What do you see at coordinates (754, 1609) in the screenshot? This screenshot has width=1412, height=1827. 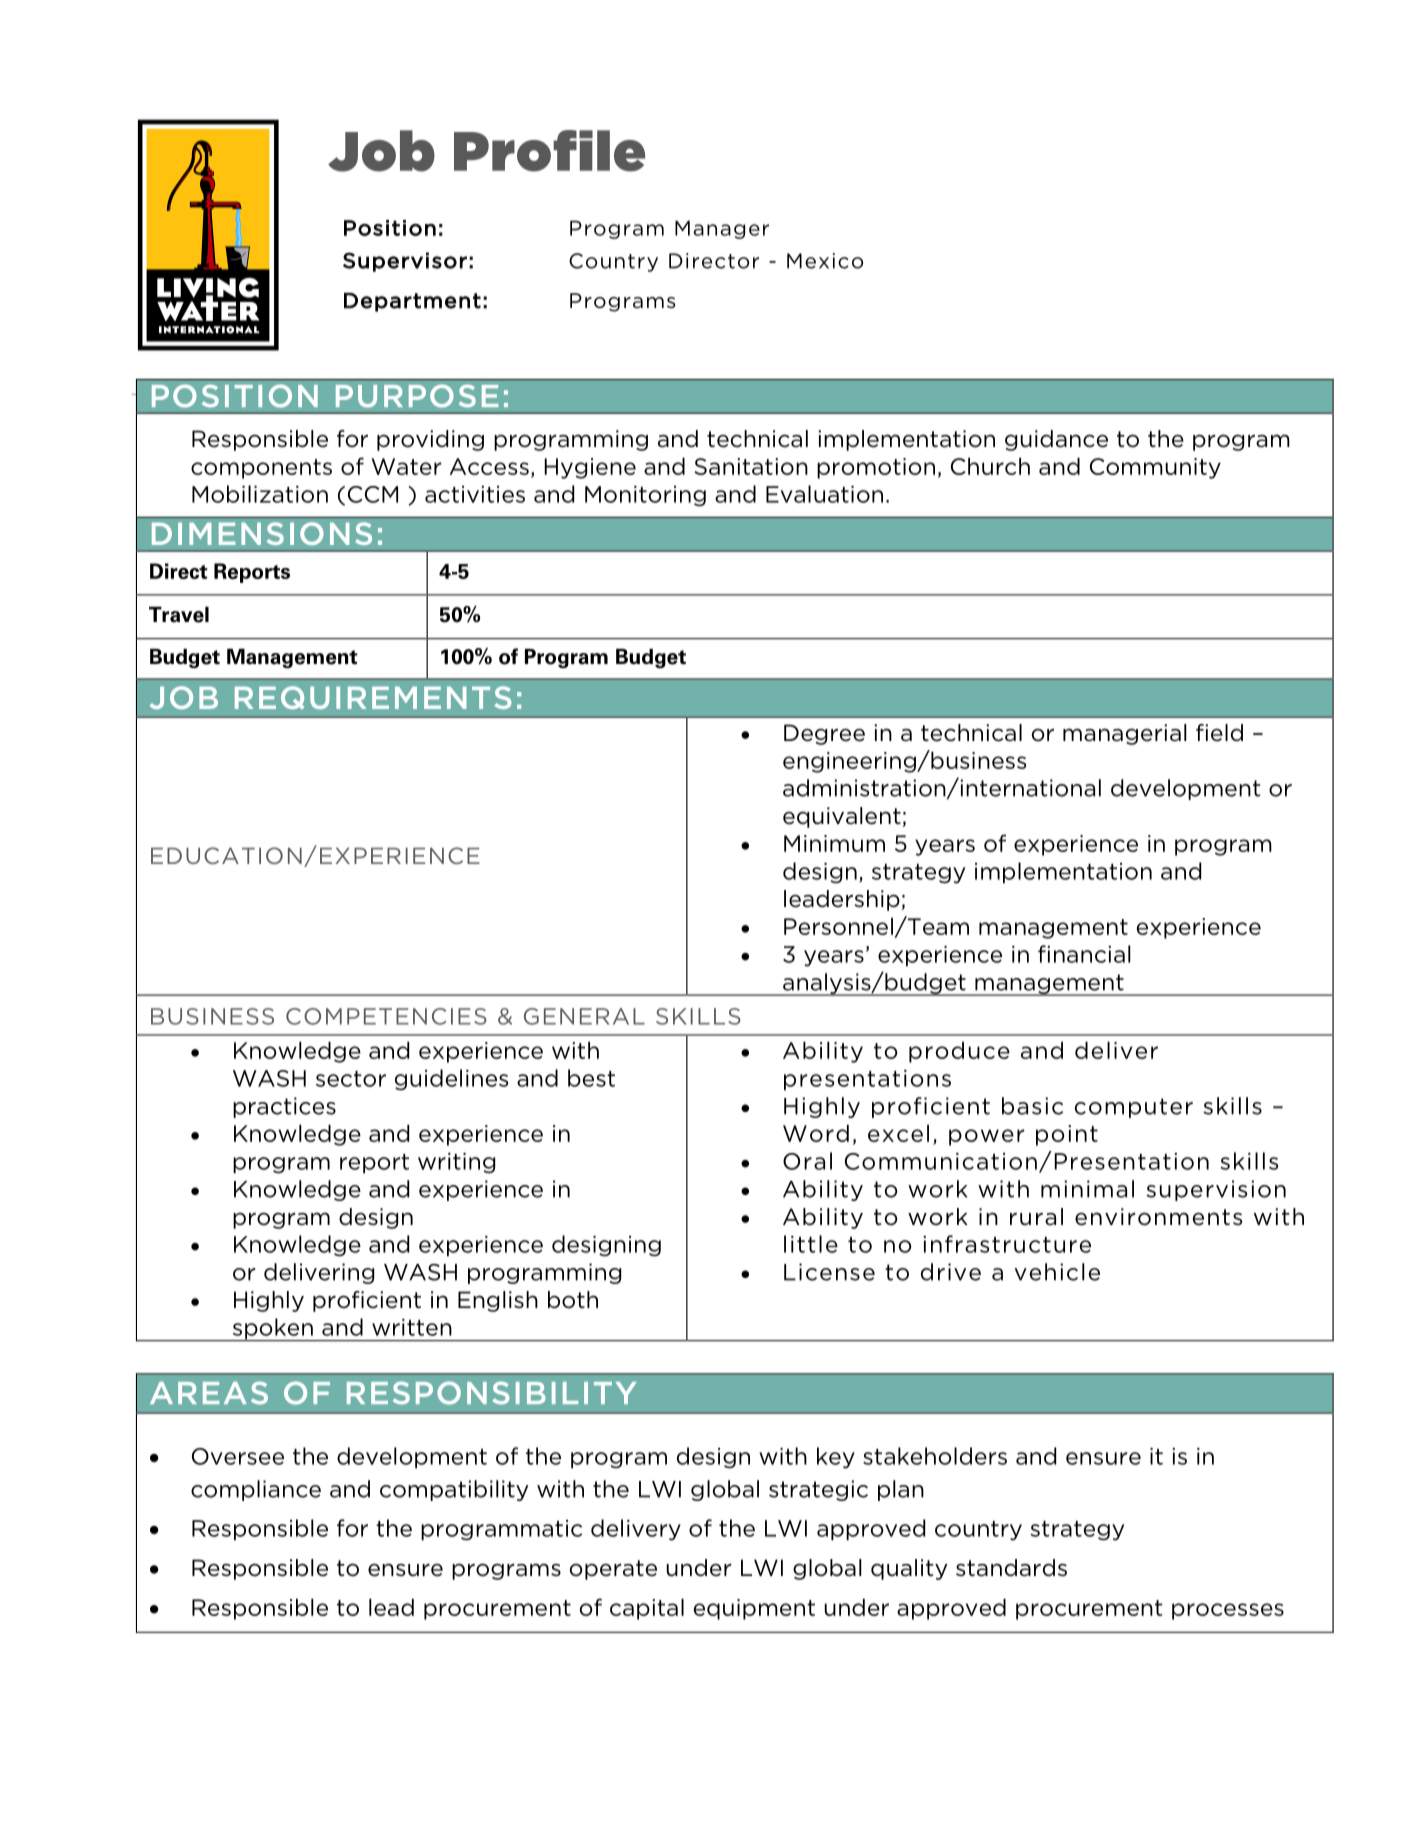 I see `equipment` at bounding box center [754, 1609].
